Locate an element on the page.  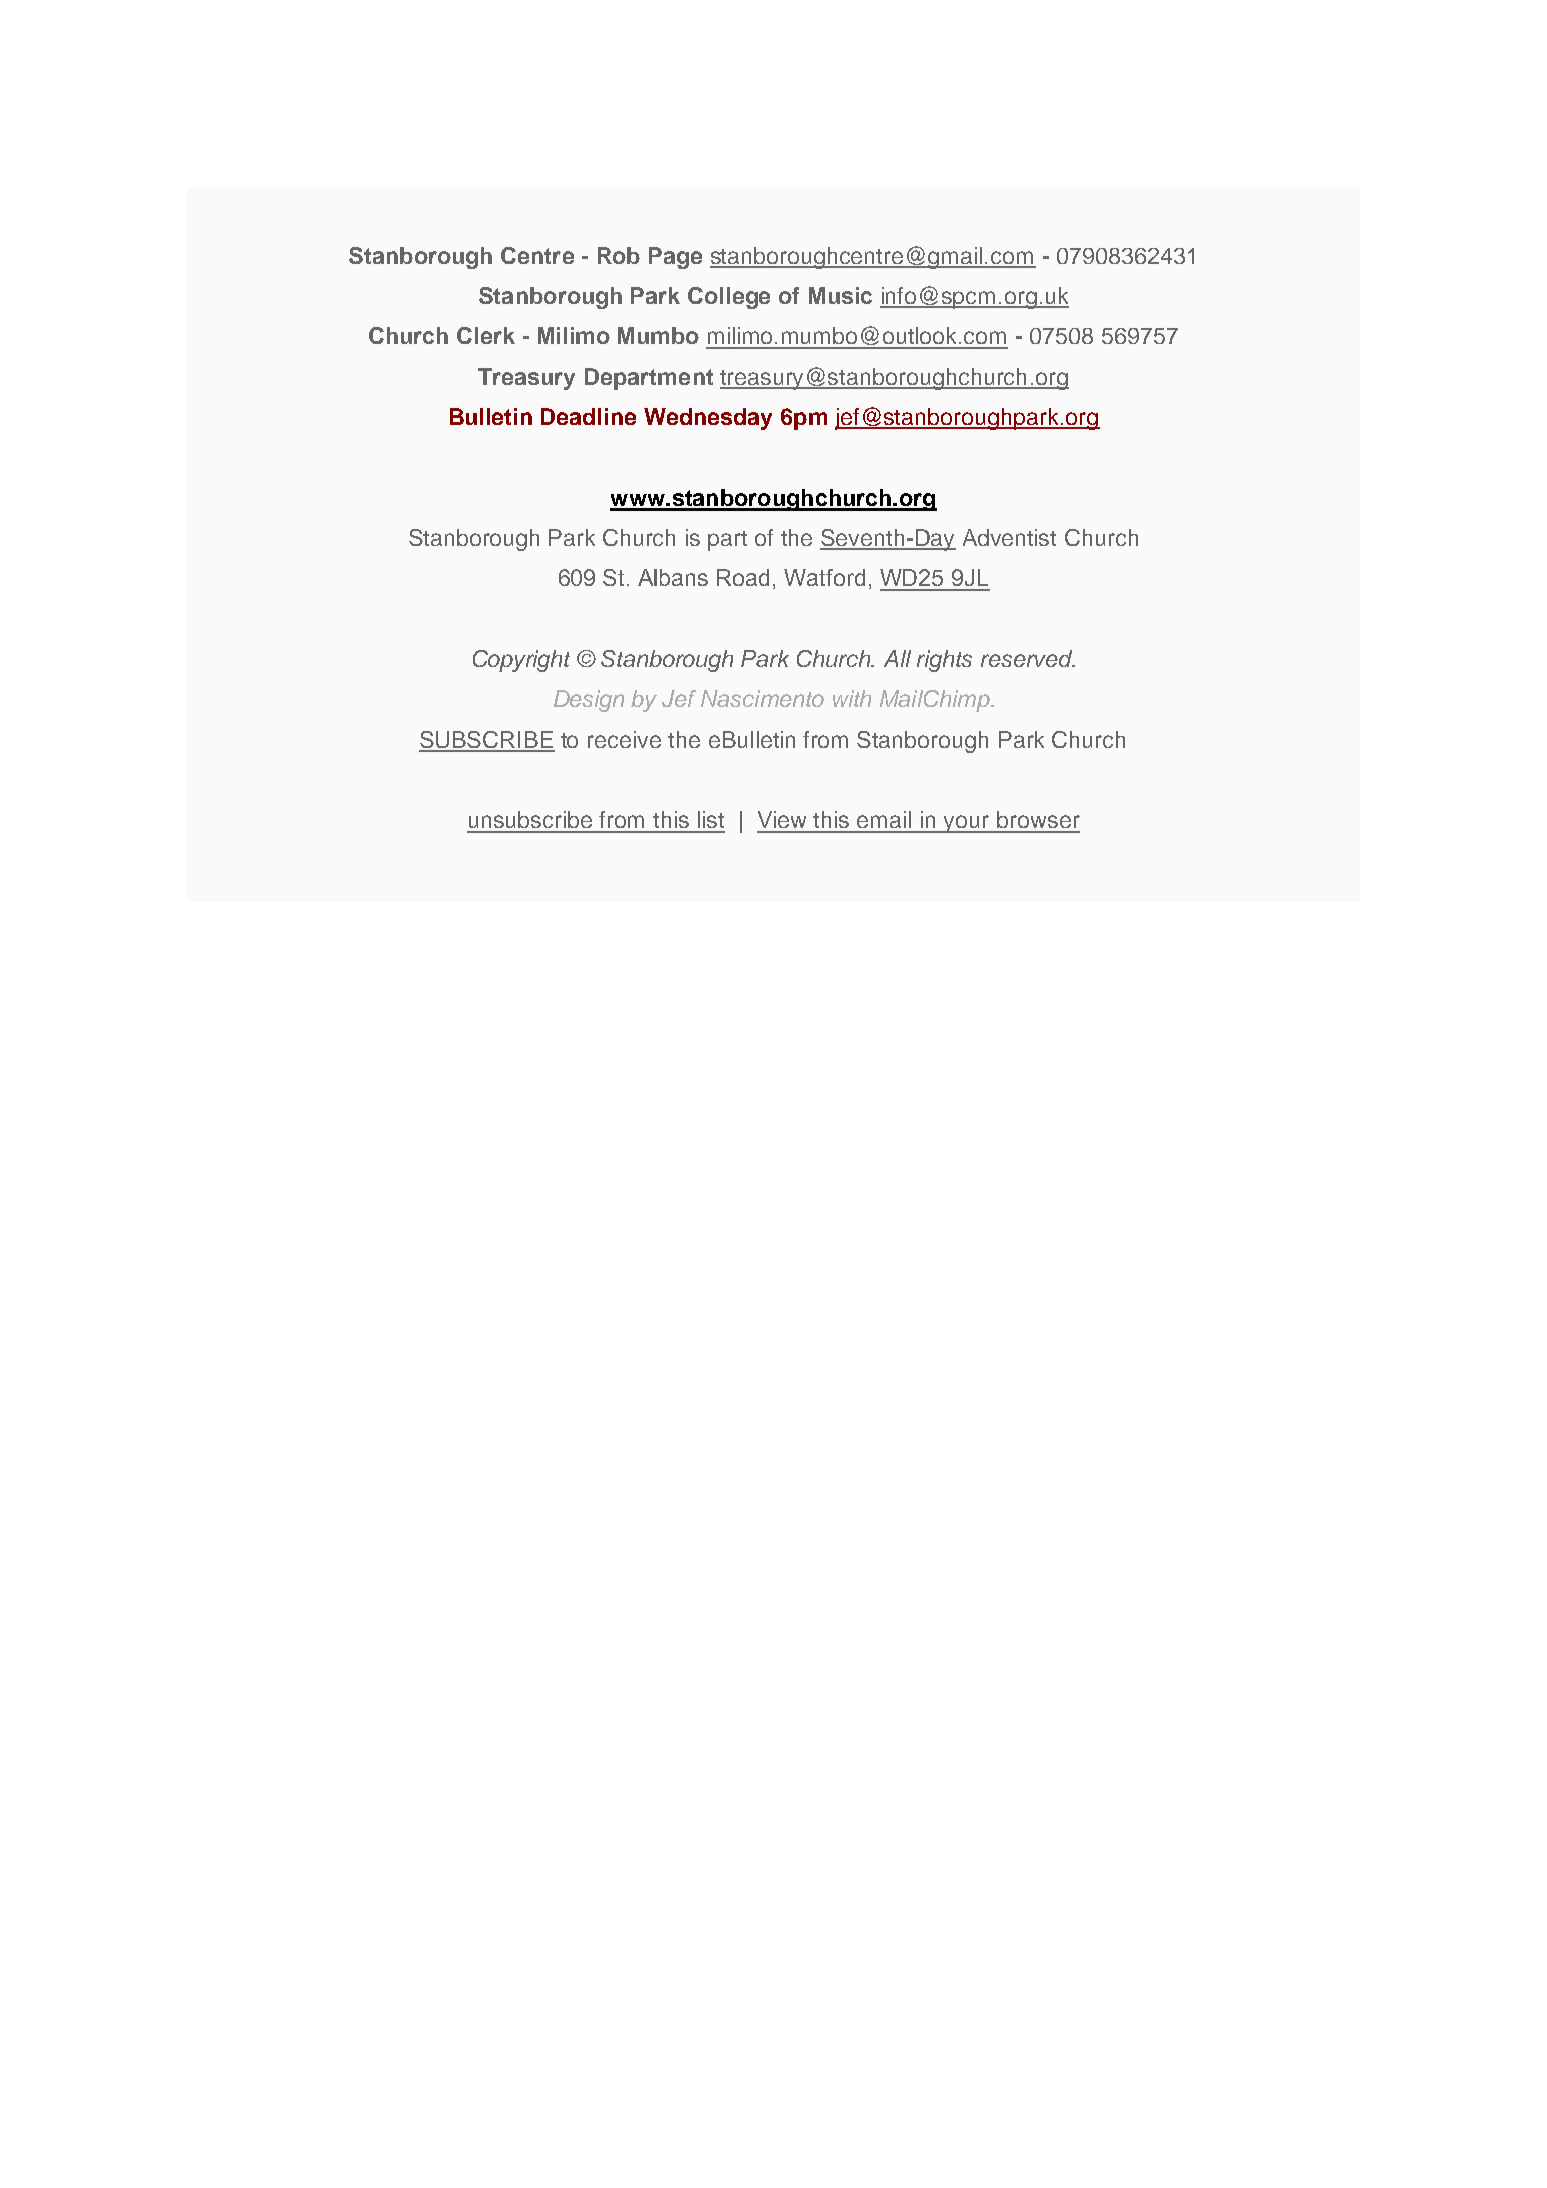
College is located at coordinates (729, 298).
